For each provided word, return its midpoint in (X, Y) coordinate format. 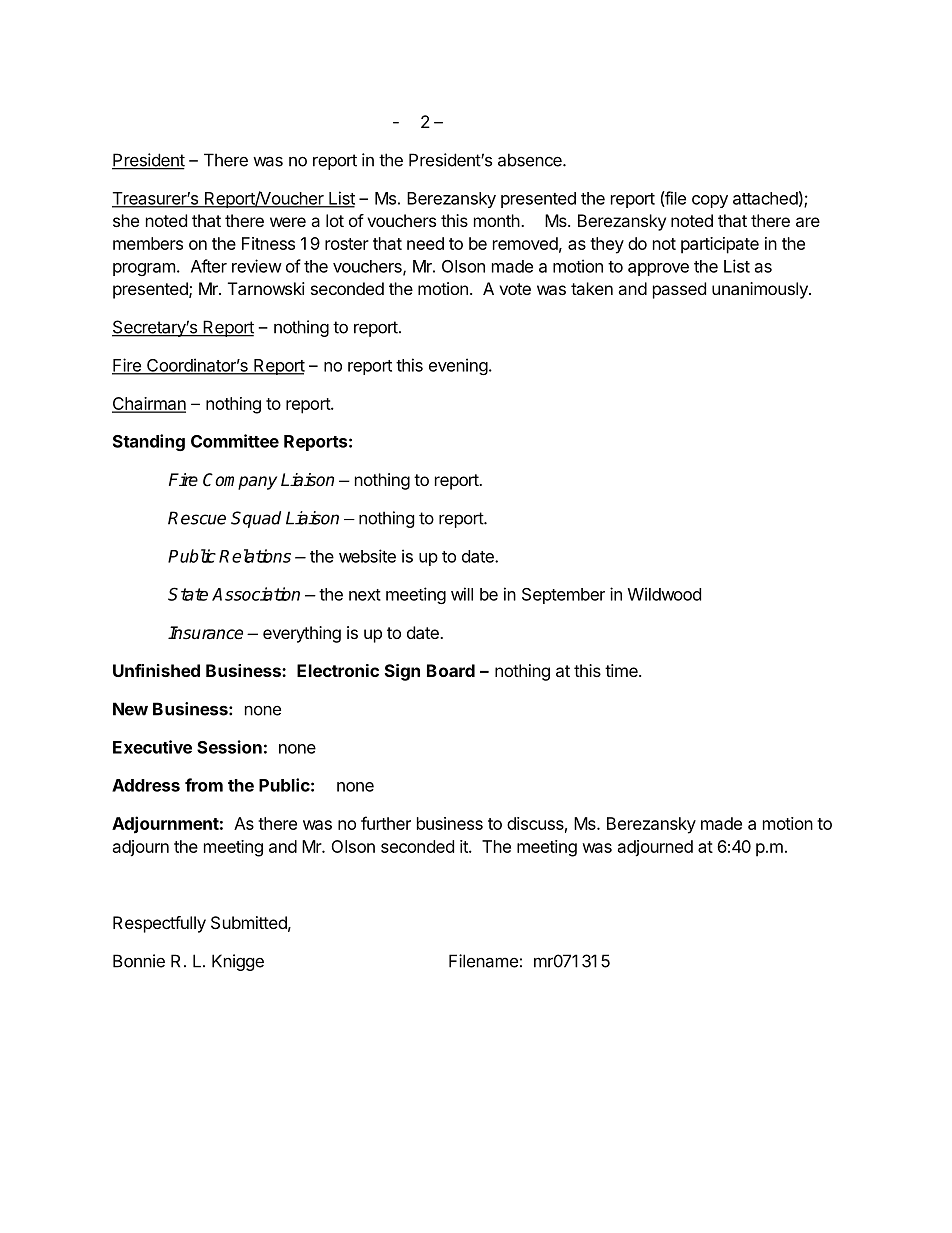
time (622, 670)
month (497, 220)
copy (710, 201)
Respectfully (159, 924)
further (386, 823)
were (288, 222)
